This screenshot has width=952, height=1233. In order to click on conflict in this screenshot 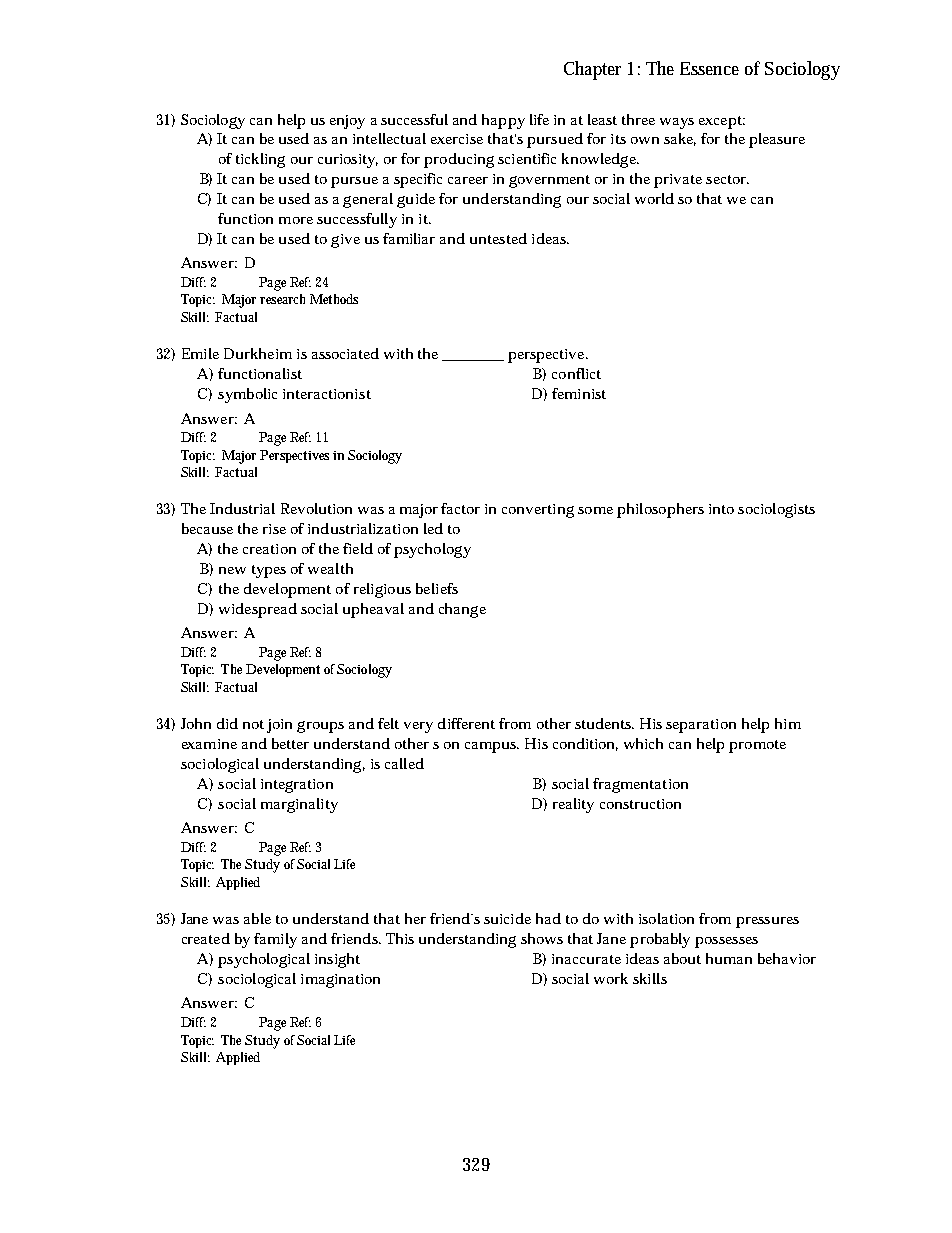, I will do `click(576, 373)`.
